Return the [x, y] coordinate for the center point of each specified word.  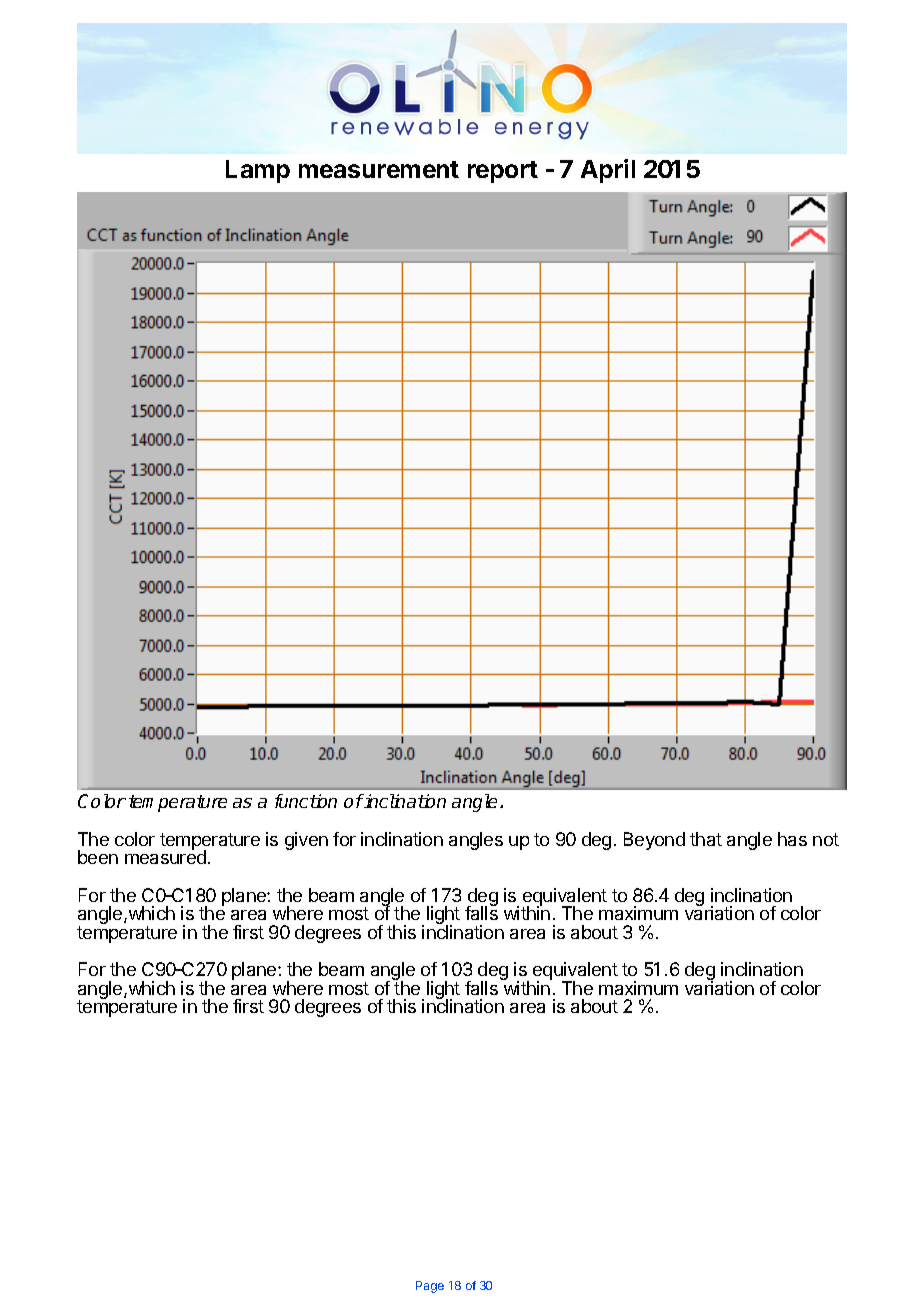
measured [165, 856]
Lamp [258, 171]
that [706, 839]
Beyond [654, 841]
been [98, 857]
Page [430, 1287]
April [608, 171]
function [306, 801]
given [306, 841]
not [826, 839]
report [503, 172]
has [792, 839]
